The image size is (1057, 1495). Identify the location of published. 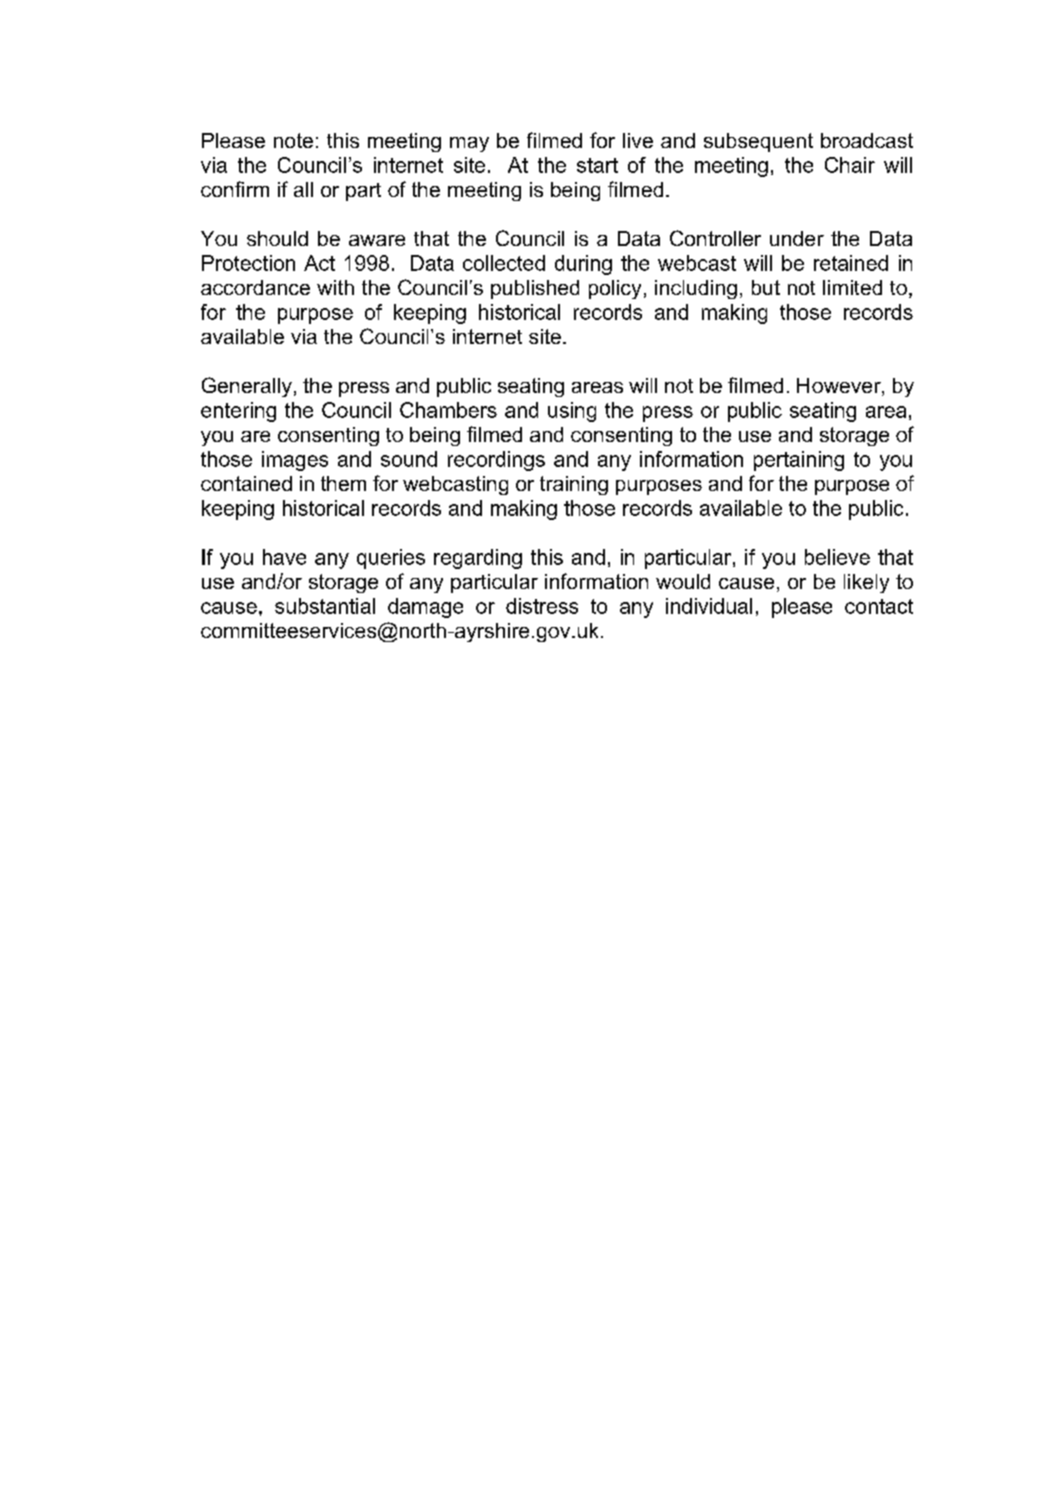
(535, 289).
